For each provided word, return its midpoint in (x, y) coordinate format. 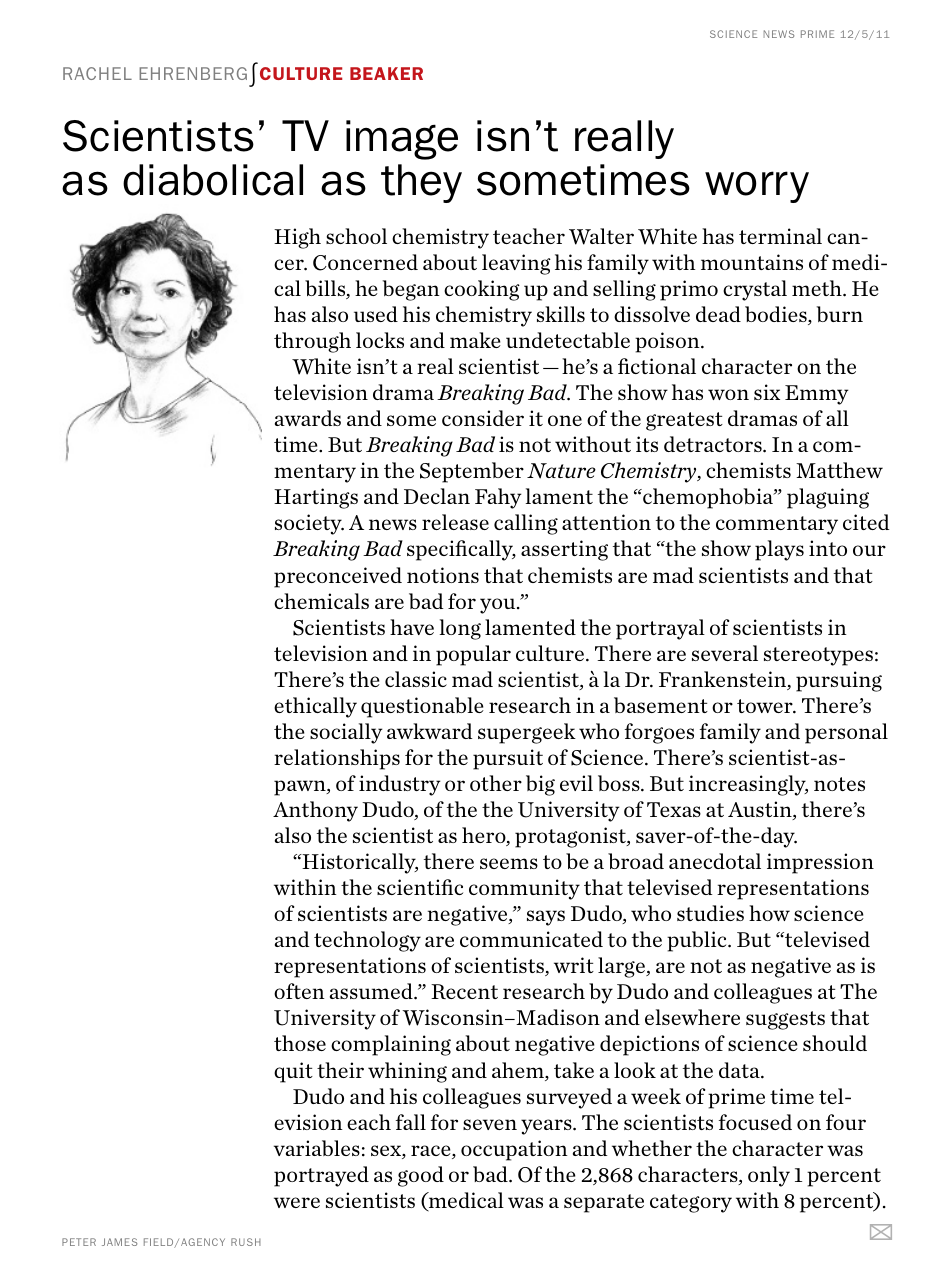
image (402, 140)
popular (473, 655)
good (421, 1176)
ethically (315, 707)
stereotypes (818, 656)
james (119, 1242)
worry (757, 187)
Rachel (97, 73)
